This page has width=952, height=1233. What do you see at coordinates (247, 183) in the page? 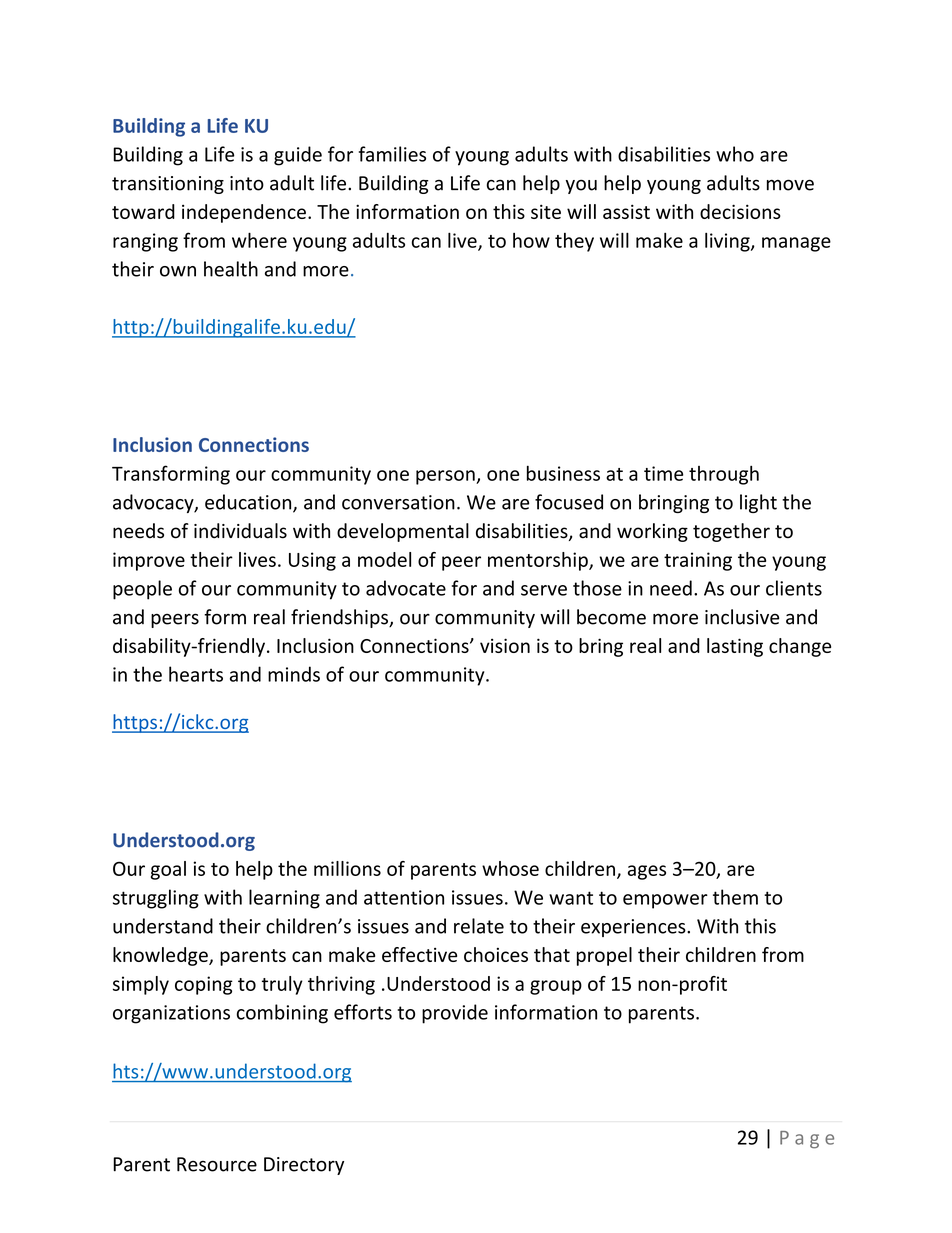
I see `into` at bounding box center [247, 183].
